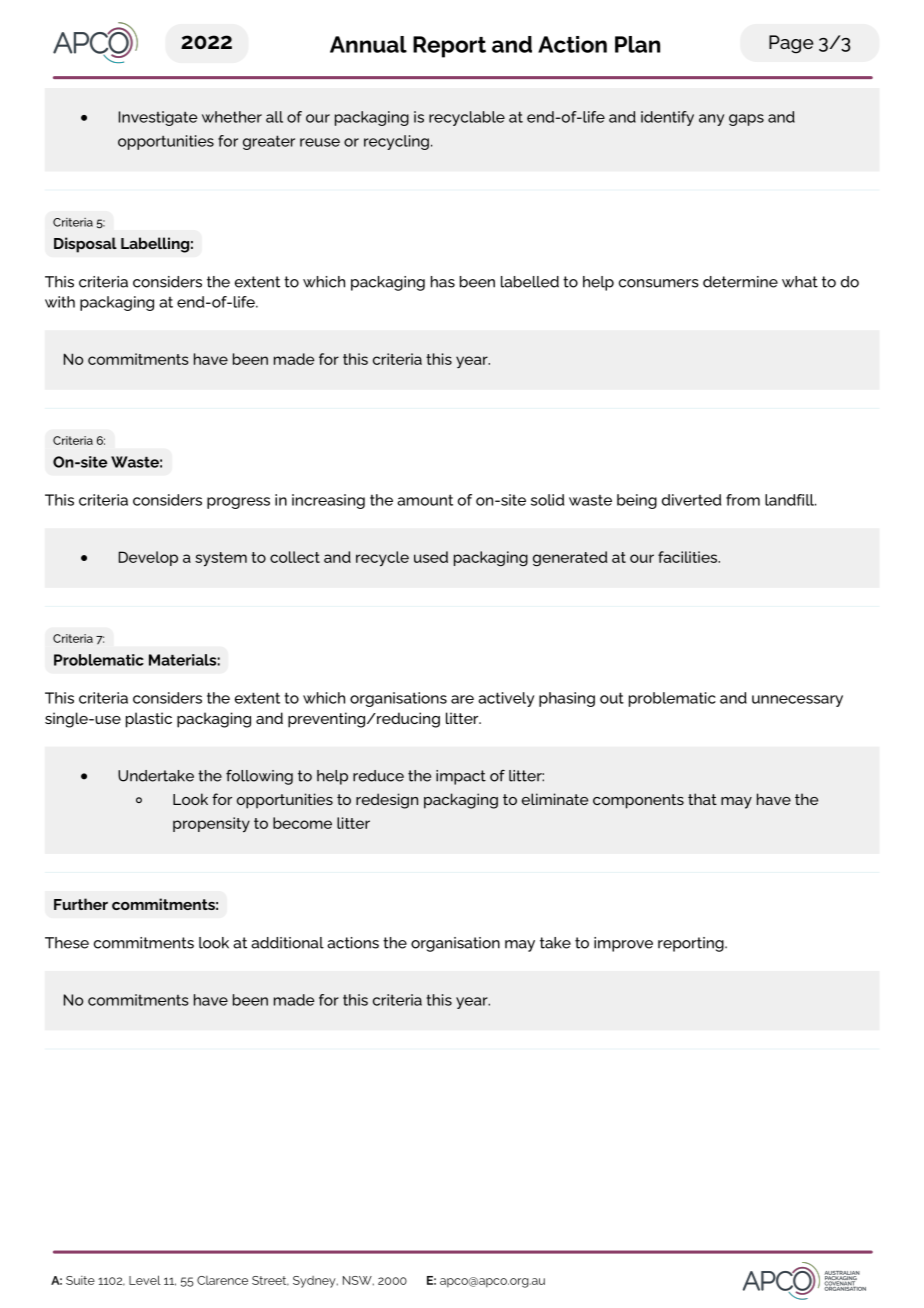 Image resolution: width=924 pixels, height=1308 pixels. What do you see at coordinates (145, 1280) in the screenshot?
I see `Level` at bounding box center [145, 1280].
